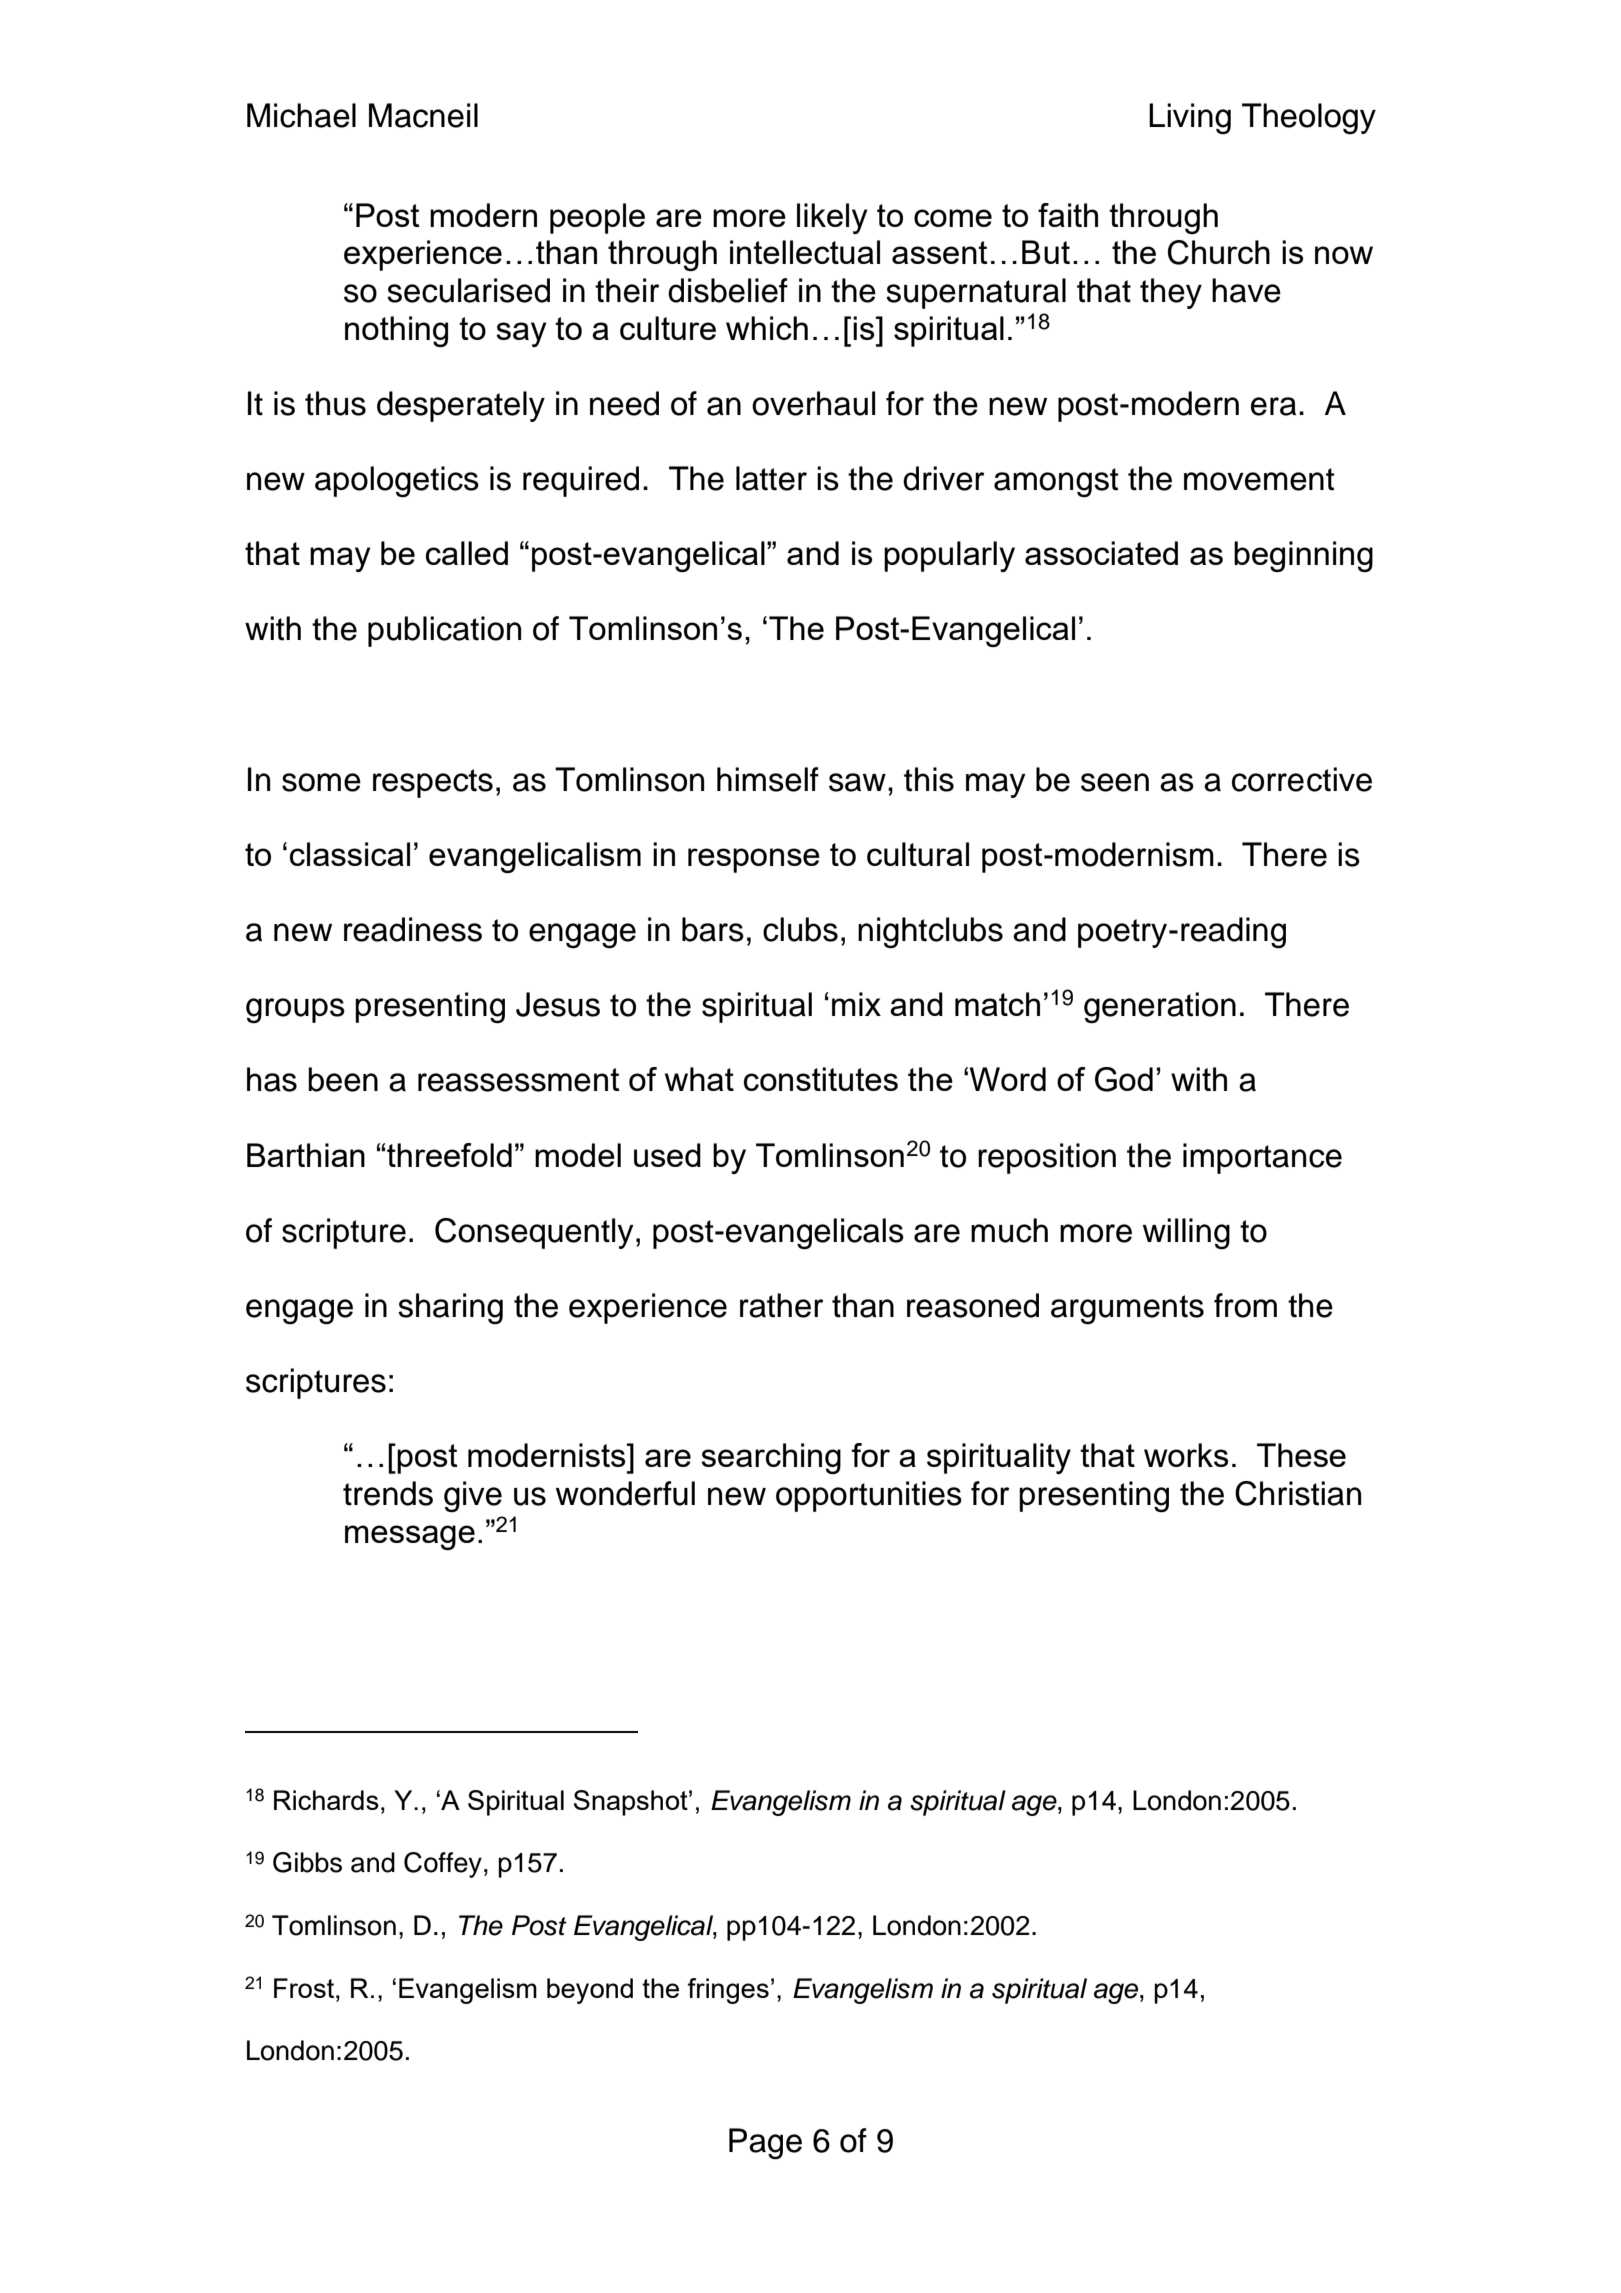 The height and width of the screenshot is (2293, 1621). What do you see at coordinates (305, 1988) in the screenshot?
I see `Frost` at bounding box center [305, 1988].
